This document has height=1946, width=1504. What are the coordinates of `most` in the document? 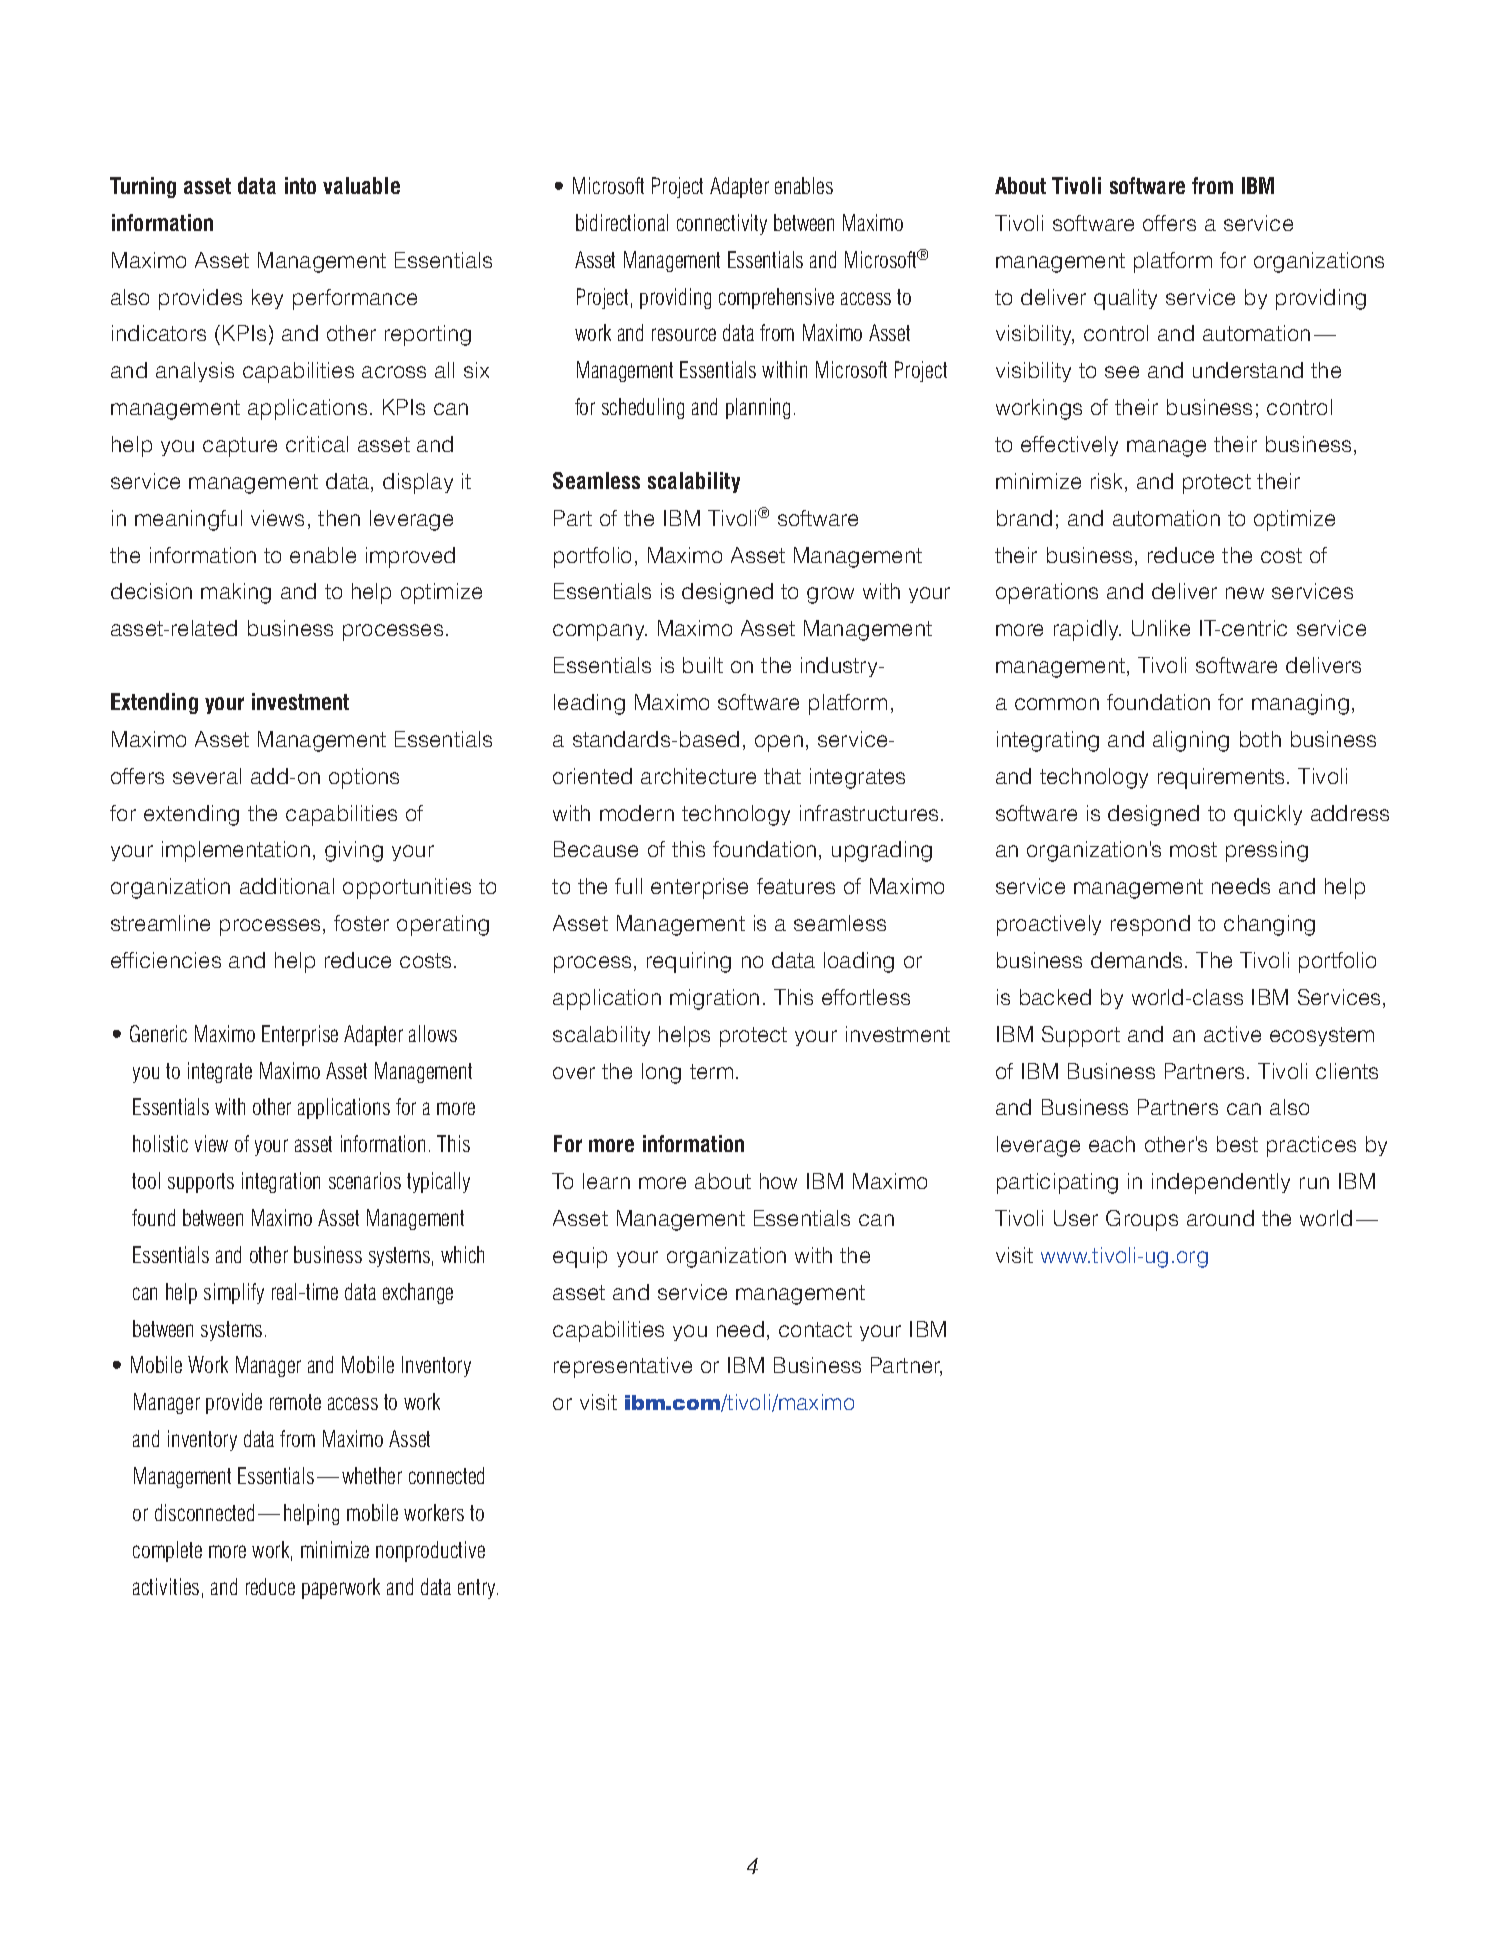 It's located at (1193, 849).
